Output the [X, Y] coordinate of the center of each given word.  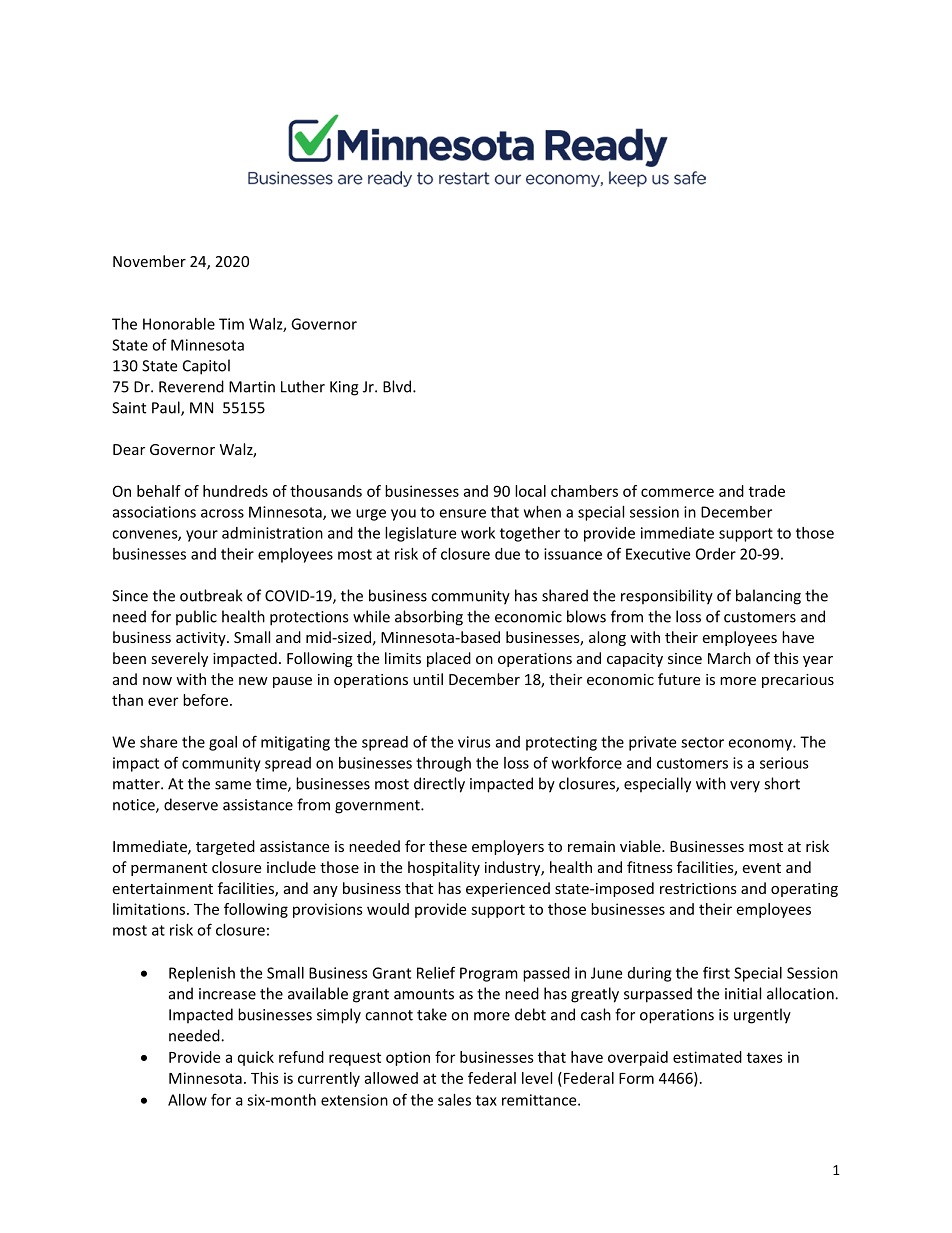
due [507, 554]
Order [716, 554]
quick [256, 1058]
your [202, 536]
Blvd [398, 386]
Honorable [179, 324]
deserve [191, 804]
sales [454, 1100]
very [745, 787]
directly [439, 785]
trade [767, 491]
